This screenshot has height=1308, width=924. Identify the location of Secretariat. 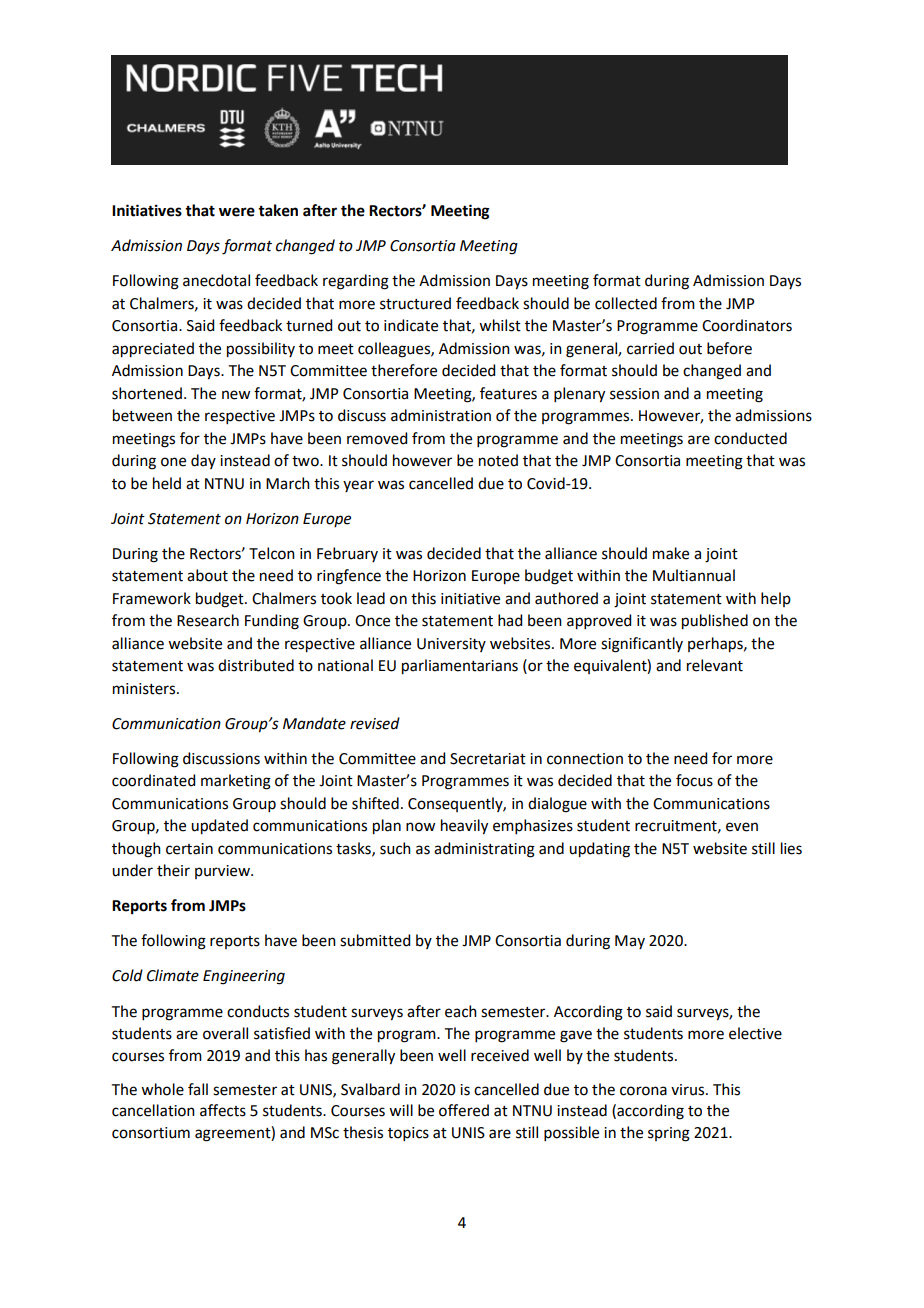
(488, 759).
